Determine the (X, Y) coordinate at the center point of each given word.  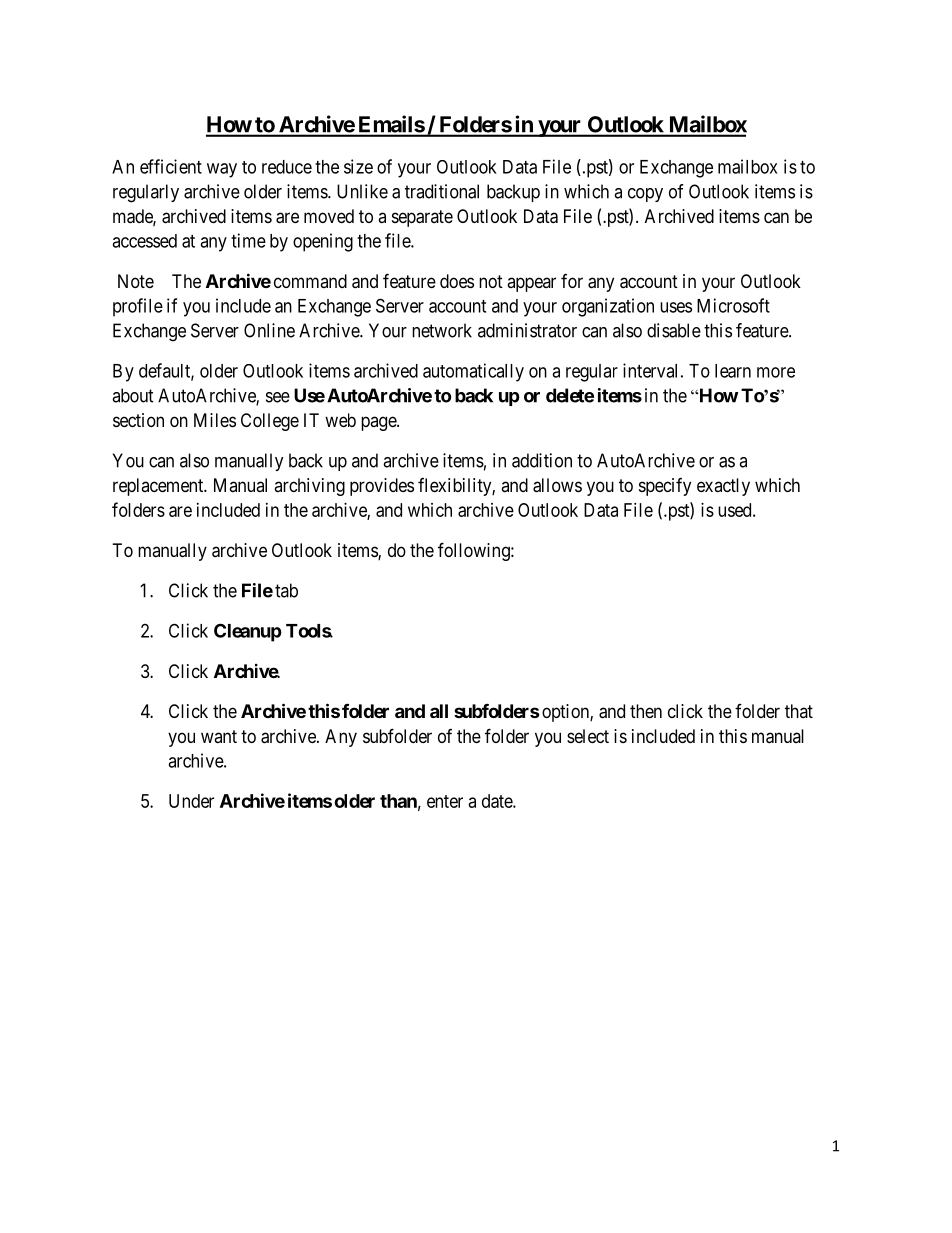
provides (382, 487)
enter (445, 801)
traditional (442, 191)
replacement (159, 487)
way (222, 170)
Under (191, 801)
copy (645, 195)
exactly (723, 487)
